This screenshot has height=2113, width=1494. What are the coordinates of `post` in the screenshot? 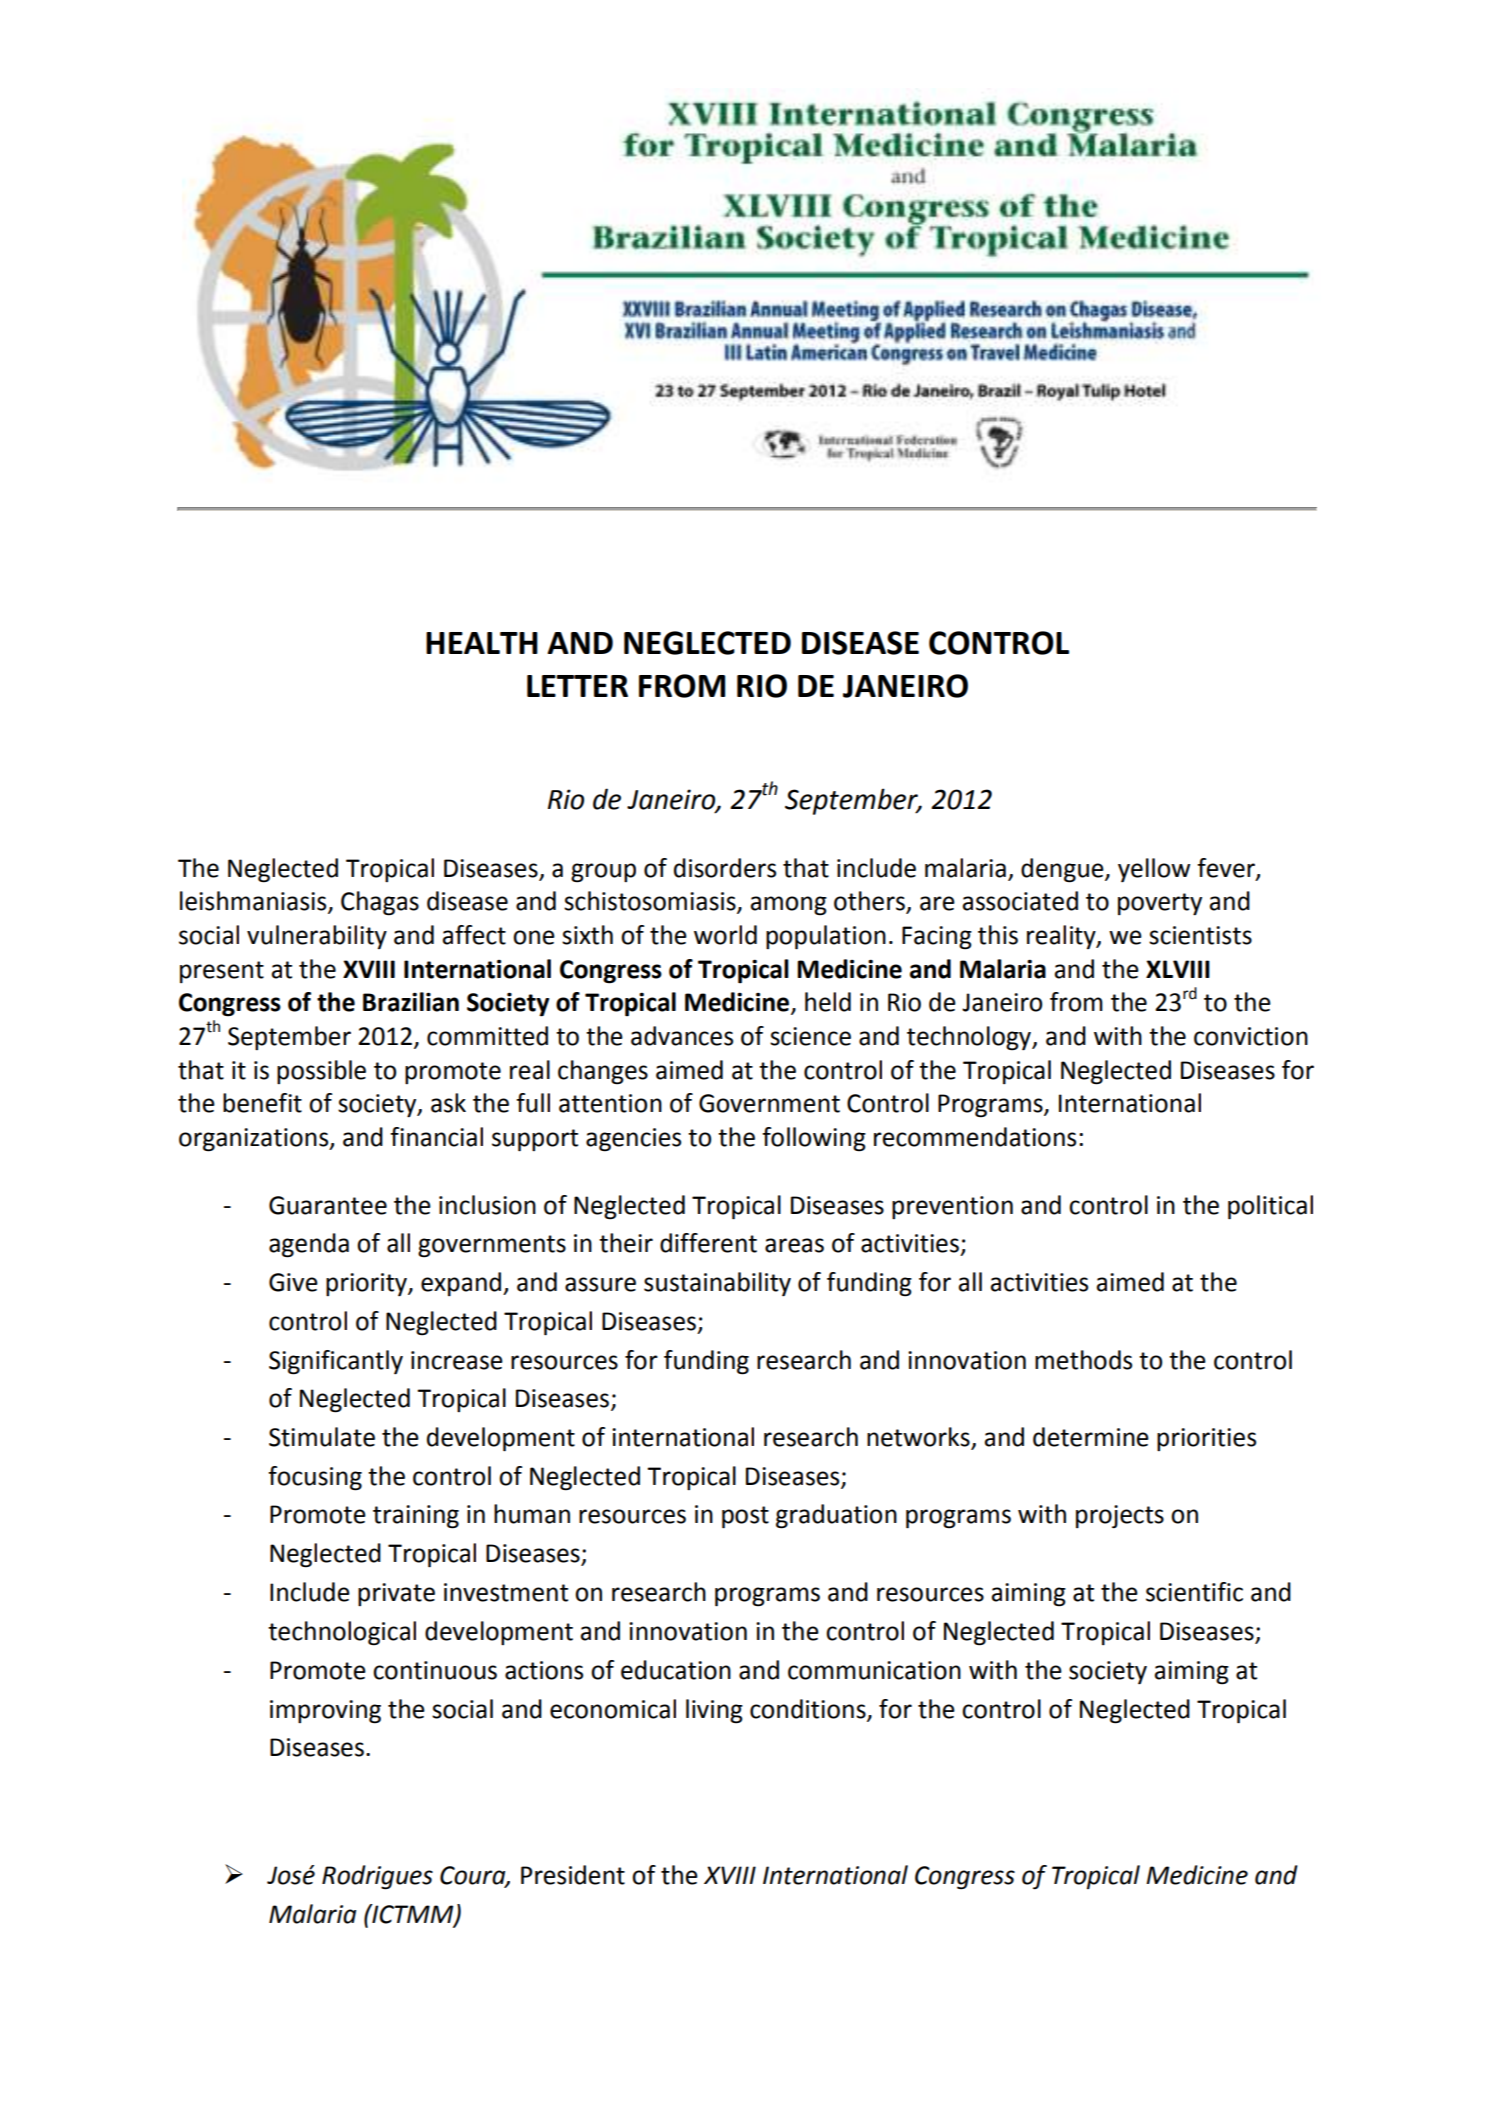 It's located at (745, 1517).
